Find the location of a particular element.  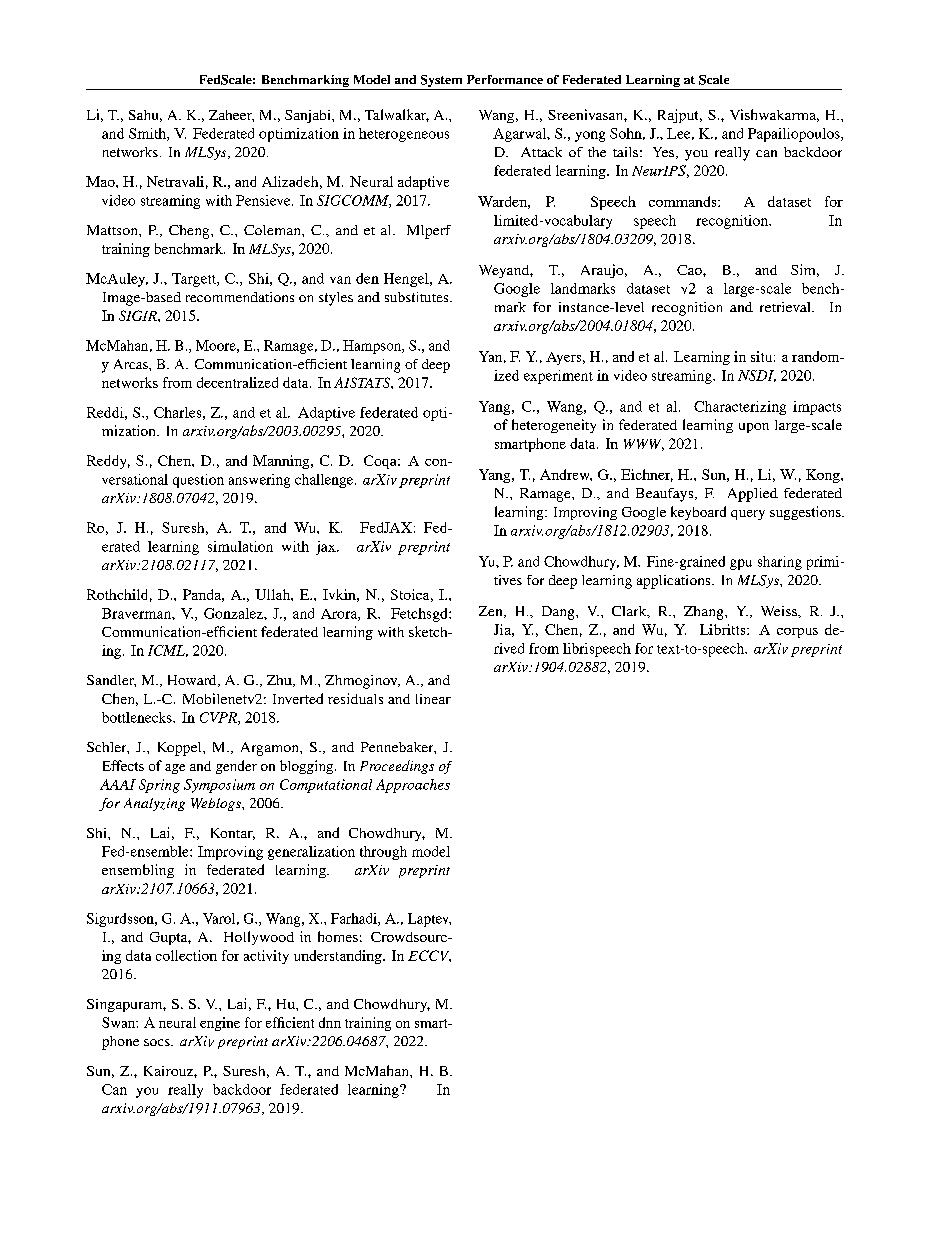

linear is located at coordinates (433, 699).
